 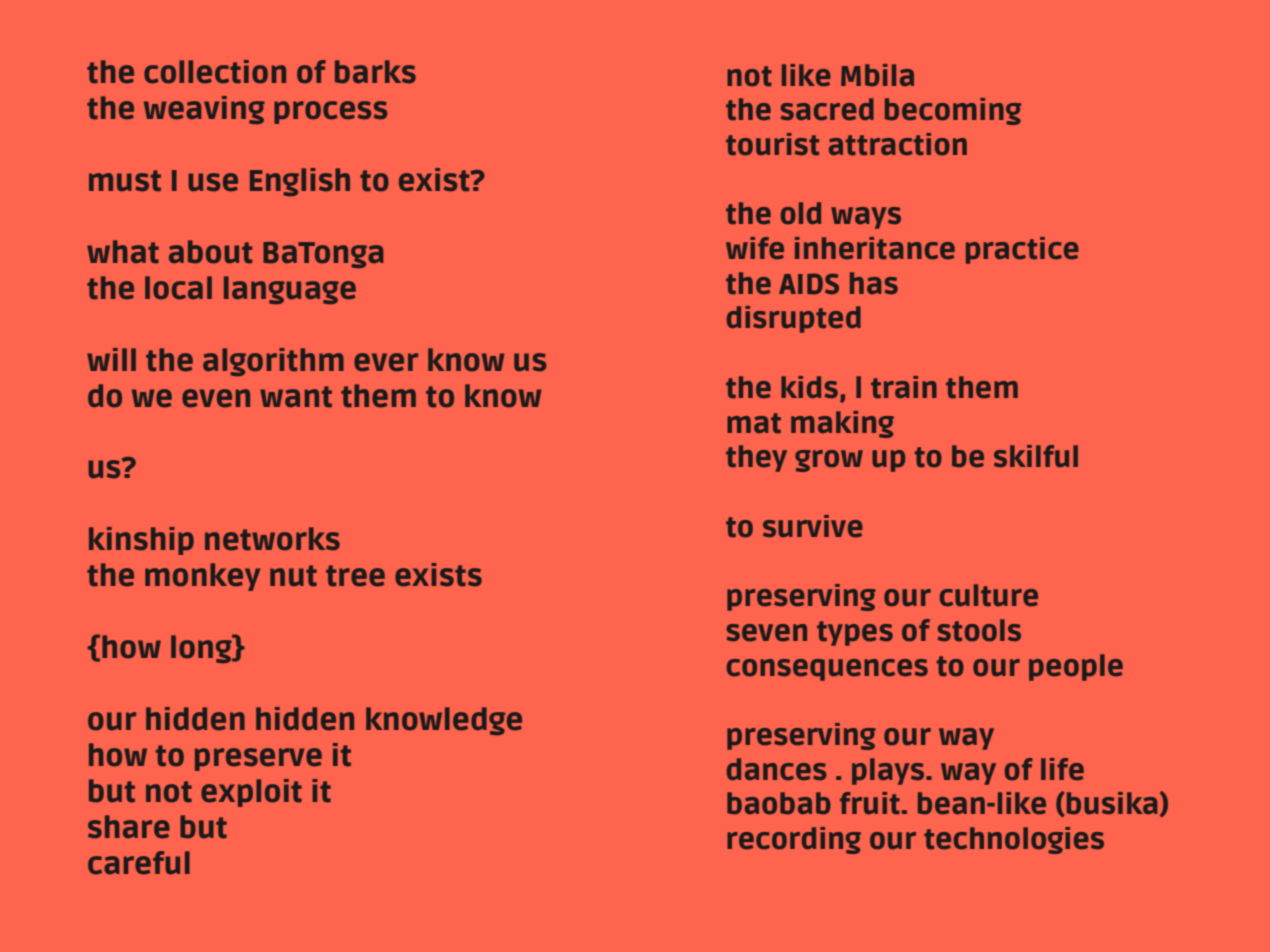 What do you see at coordinates (204, 110) in the screenshot?
I see `weaving` at bounding box center [204, 110].
